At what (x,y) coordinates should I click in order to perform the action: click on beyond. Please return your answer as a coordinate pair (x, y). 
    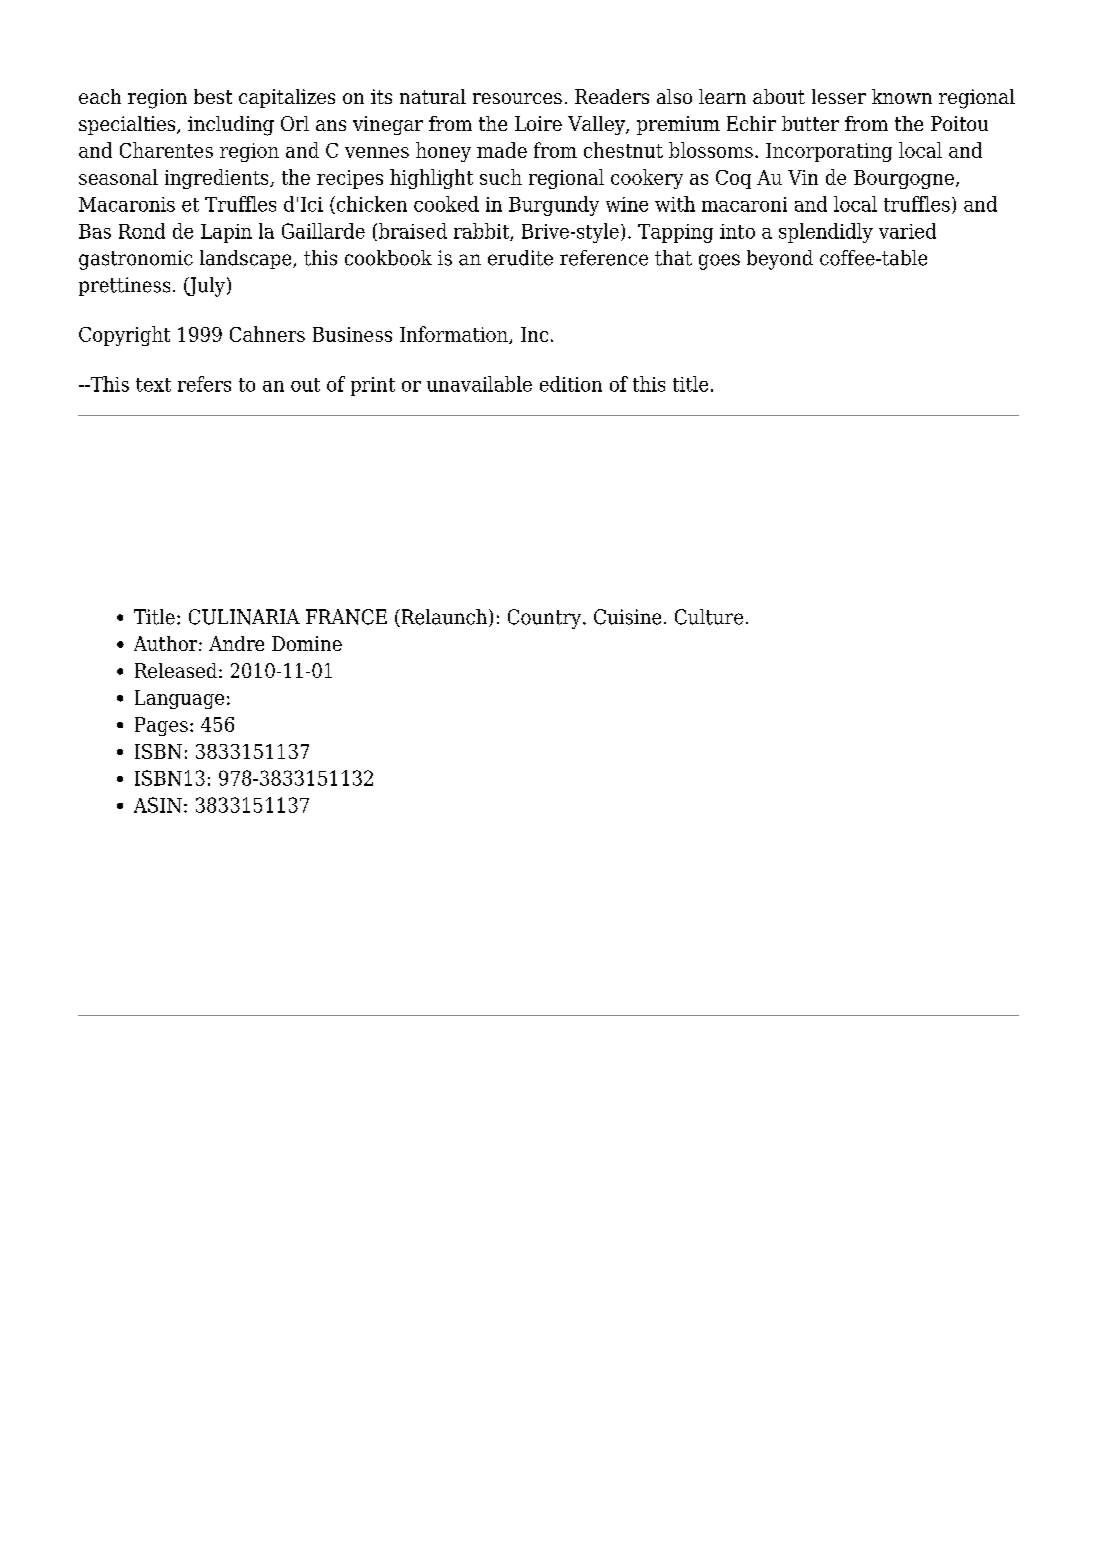
    Looking at the image, I should click on (780, 260).
